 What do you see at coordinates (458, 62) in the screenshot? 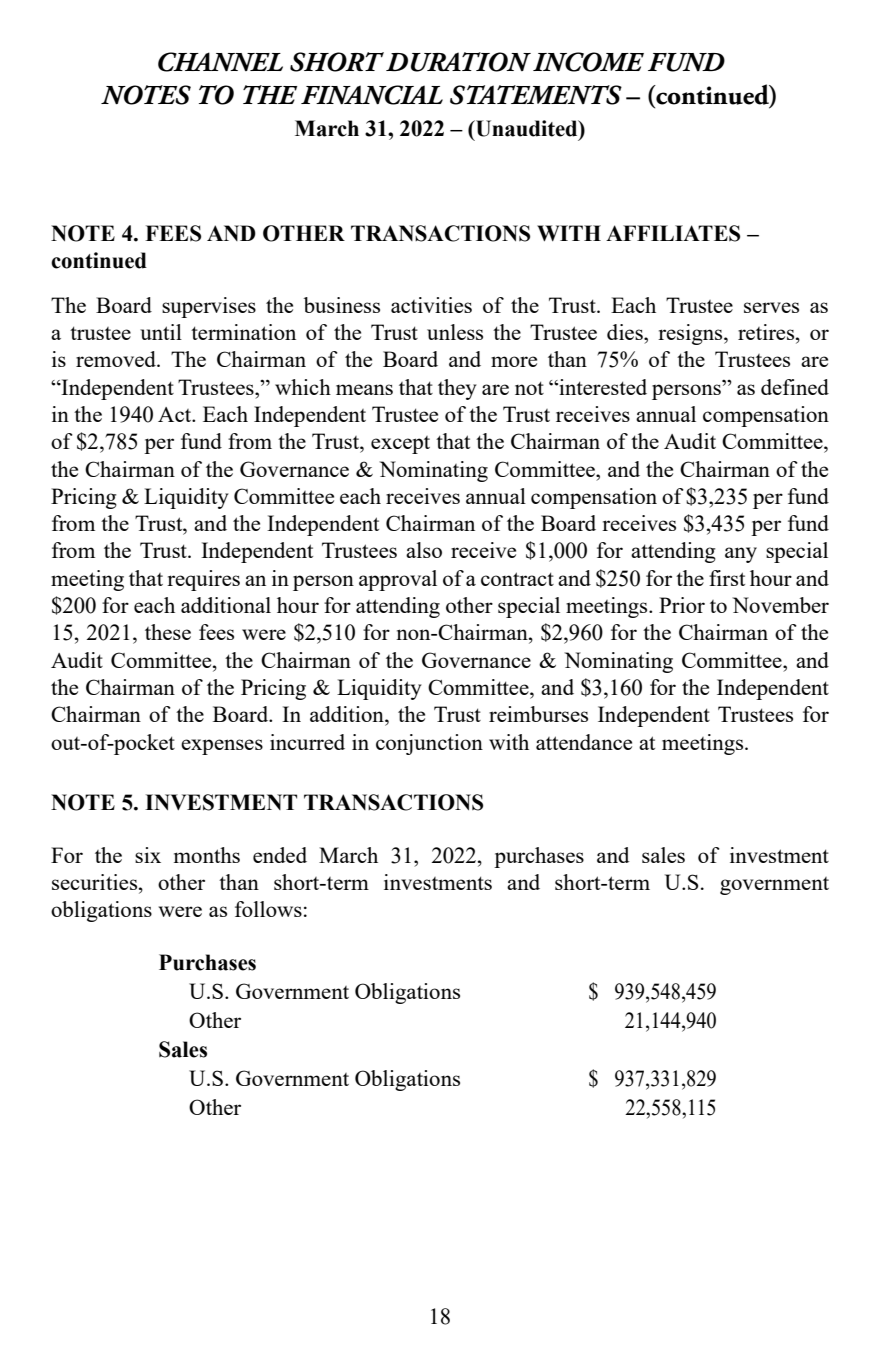
I see `DURATION` at bounding box center [458, 62].
